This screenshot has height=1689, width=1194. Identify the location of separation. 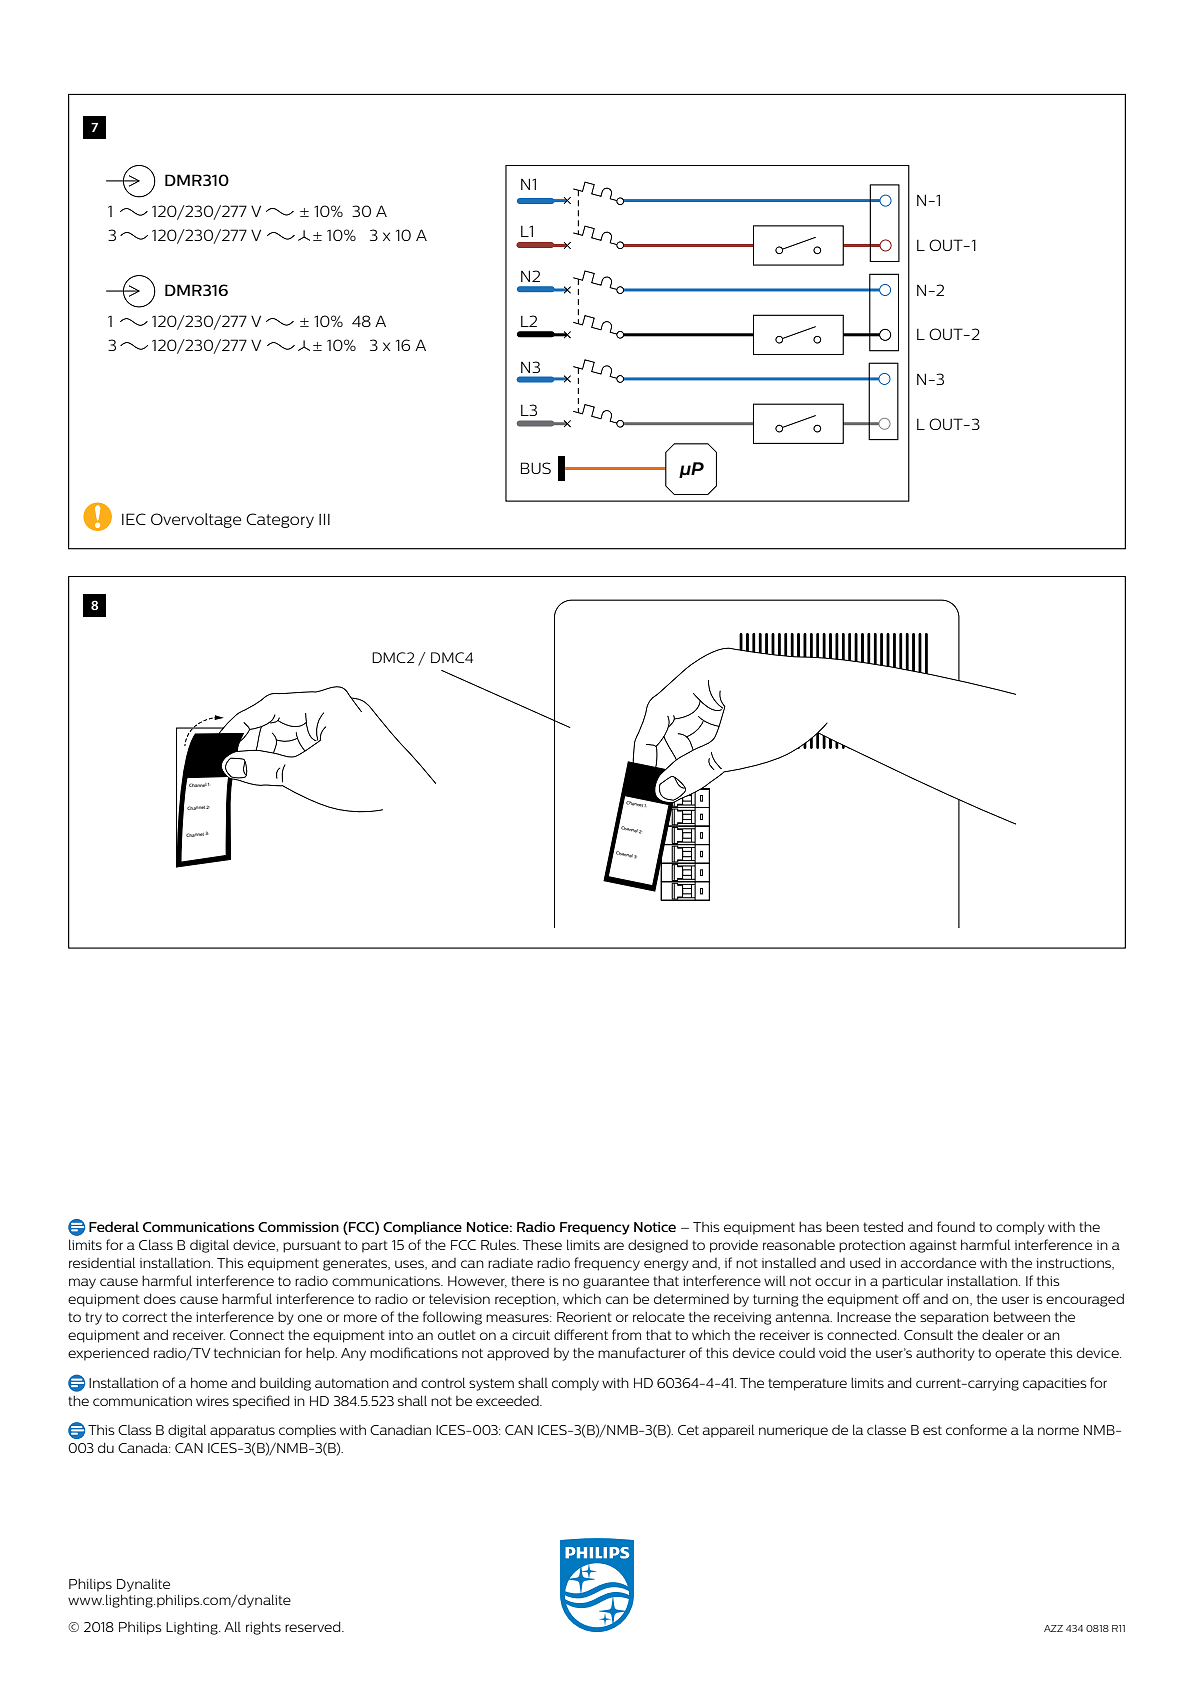
(954, 1318).
